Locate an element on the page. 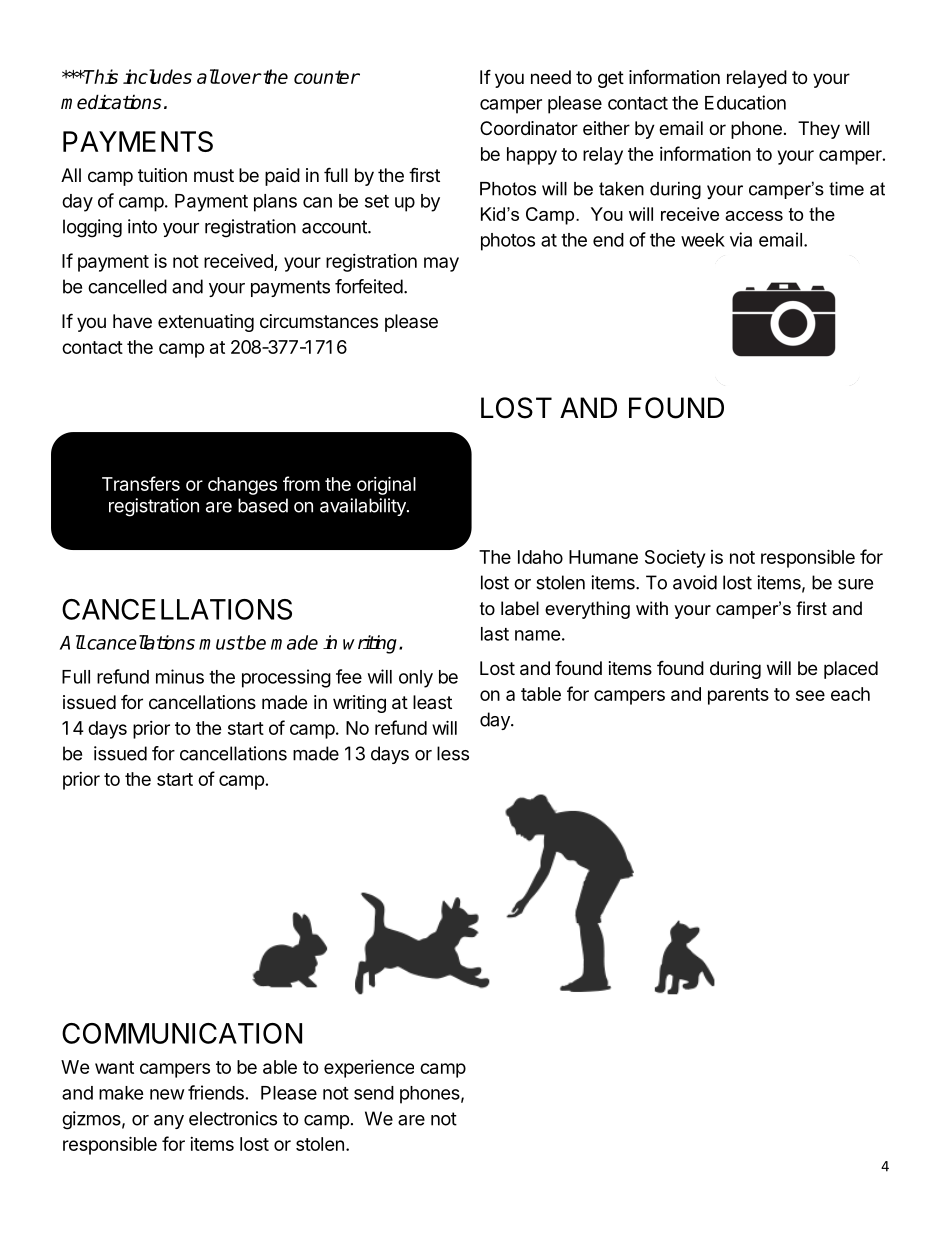  Education is located at coordinates (745, 102).
